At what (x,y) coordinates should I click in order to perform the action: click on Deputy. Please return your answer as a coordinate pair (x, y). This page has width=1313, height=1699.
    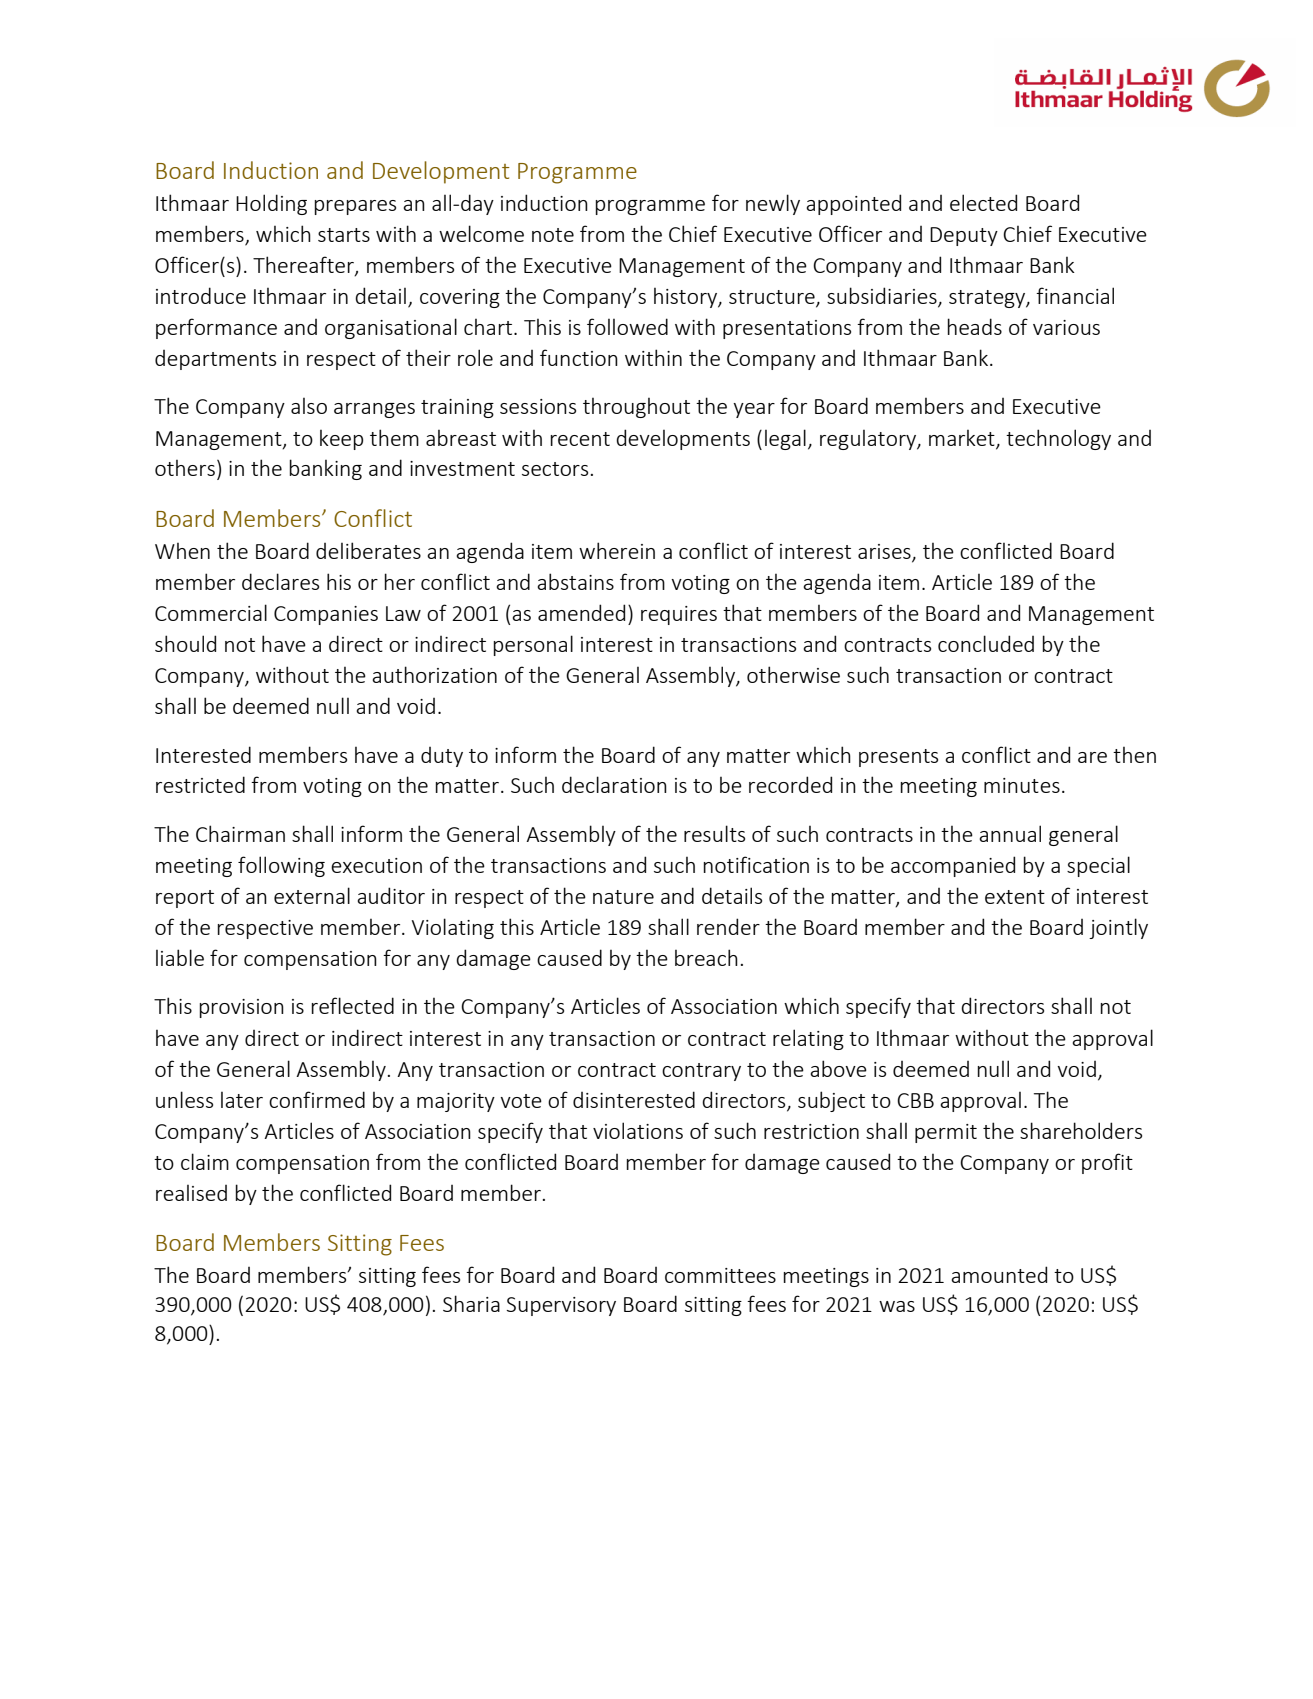
    Looking at the image, I should click on (964, 236).
